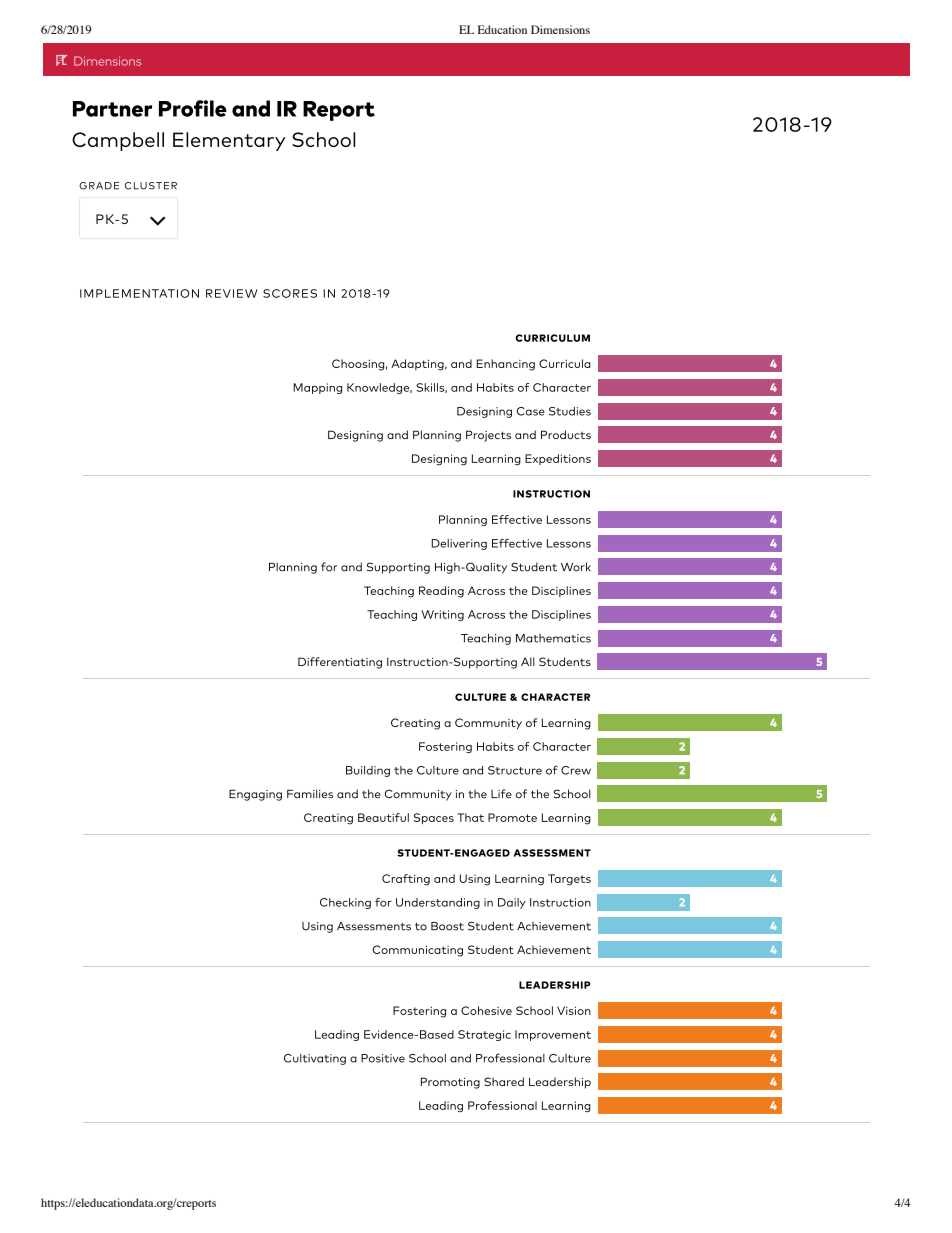 This page has height=1233, width=952. What do you see at coordinates (553, 638) in the page?
I see `Mathematics` at bounding box center [553, 638].
